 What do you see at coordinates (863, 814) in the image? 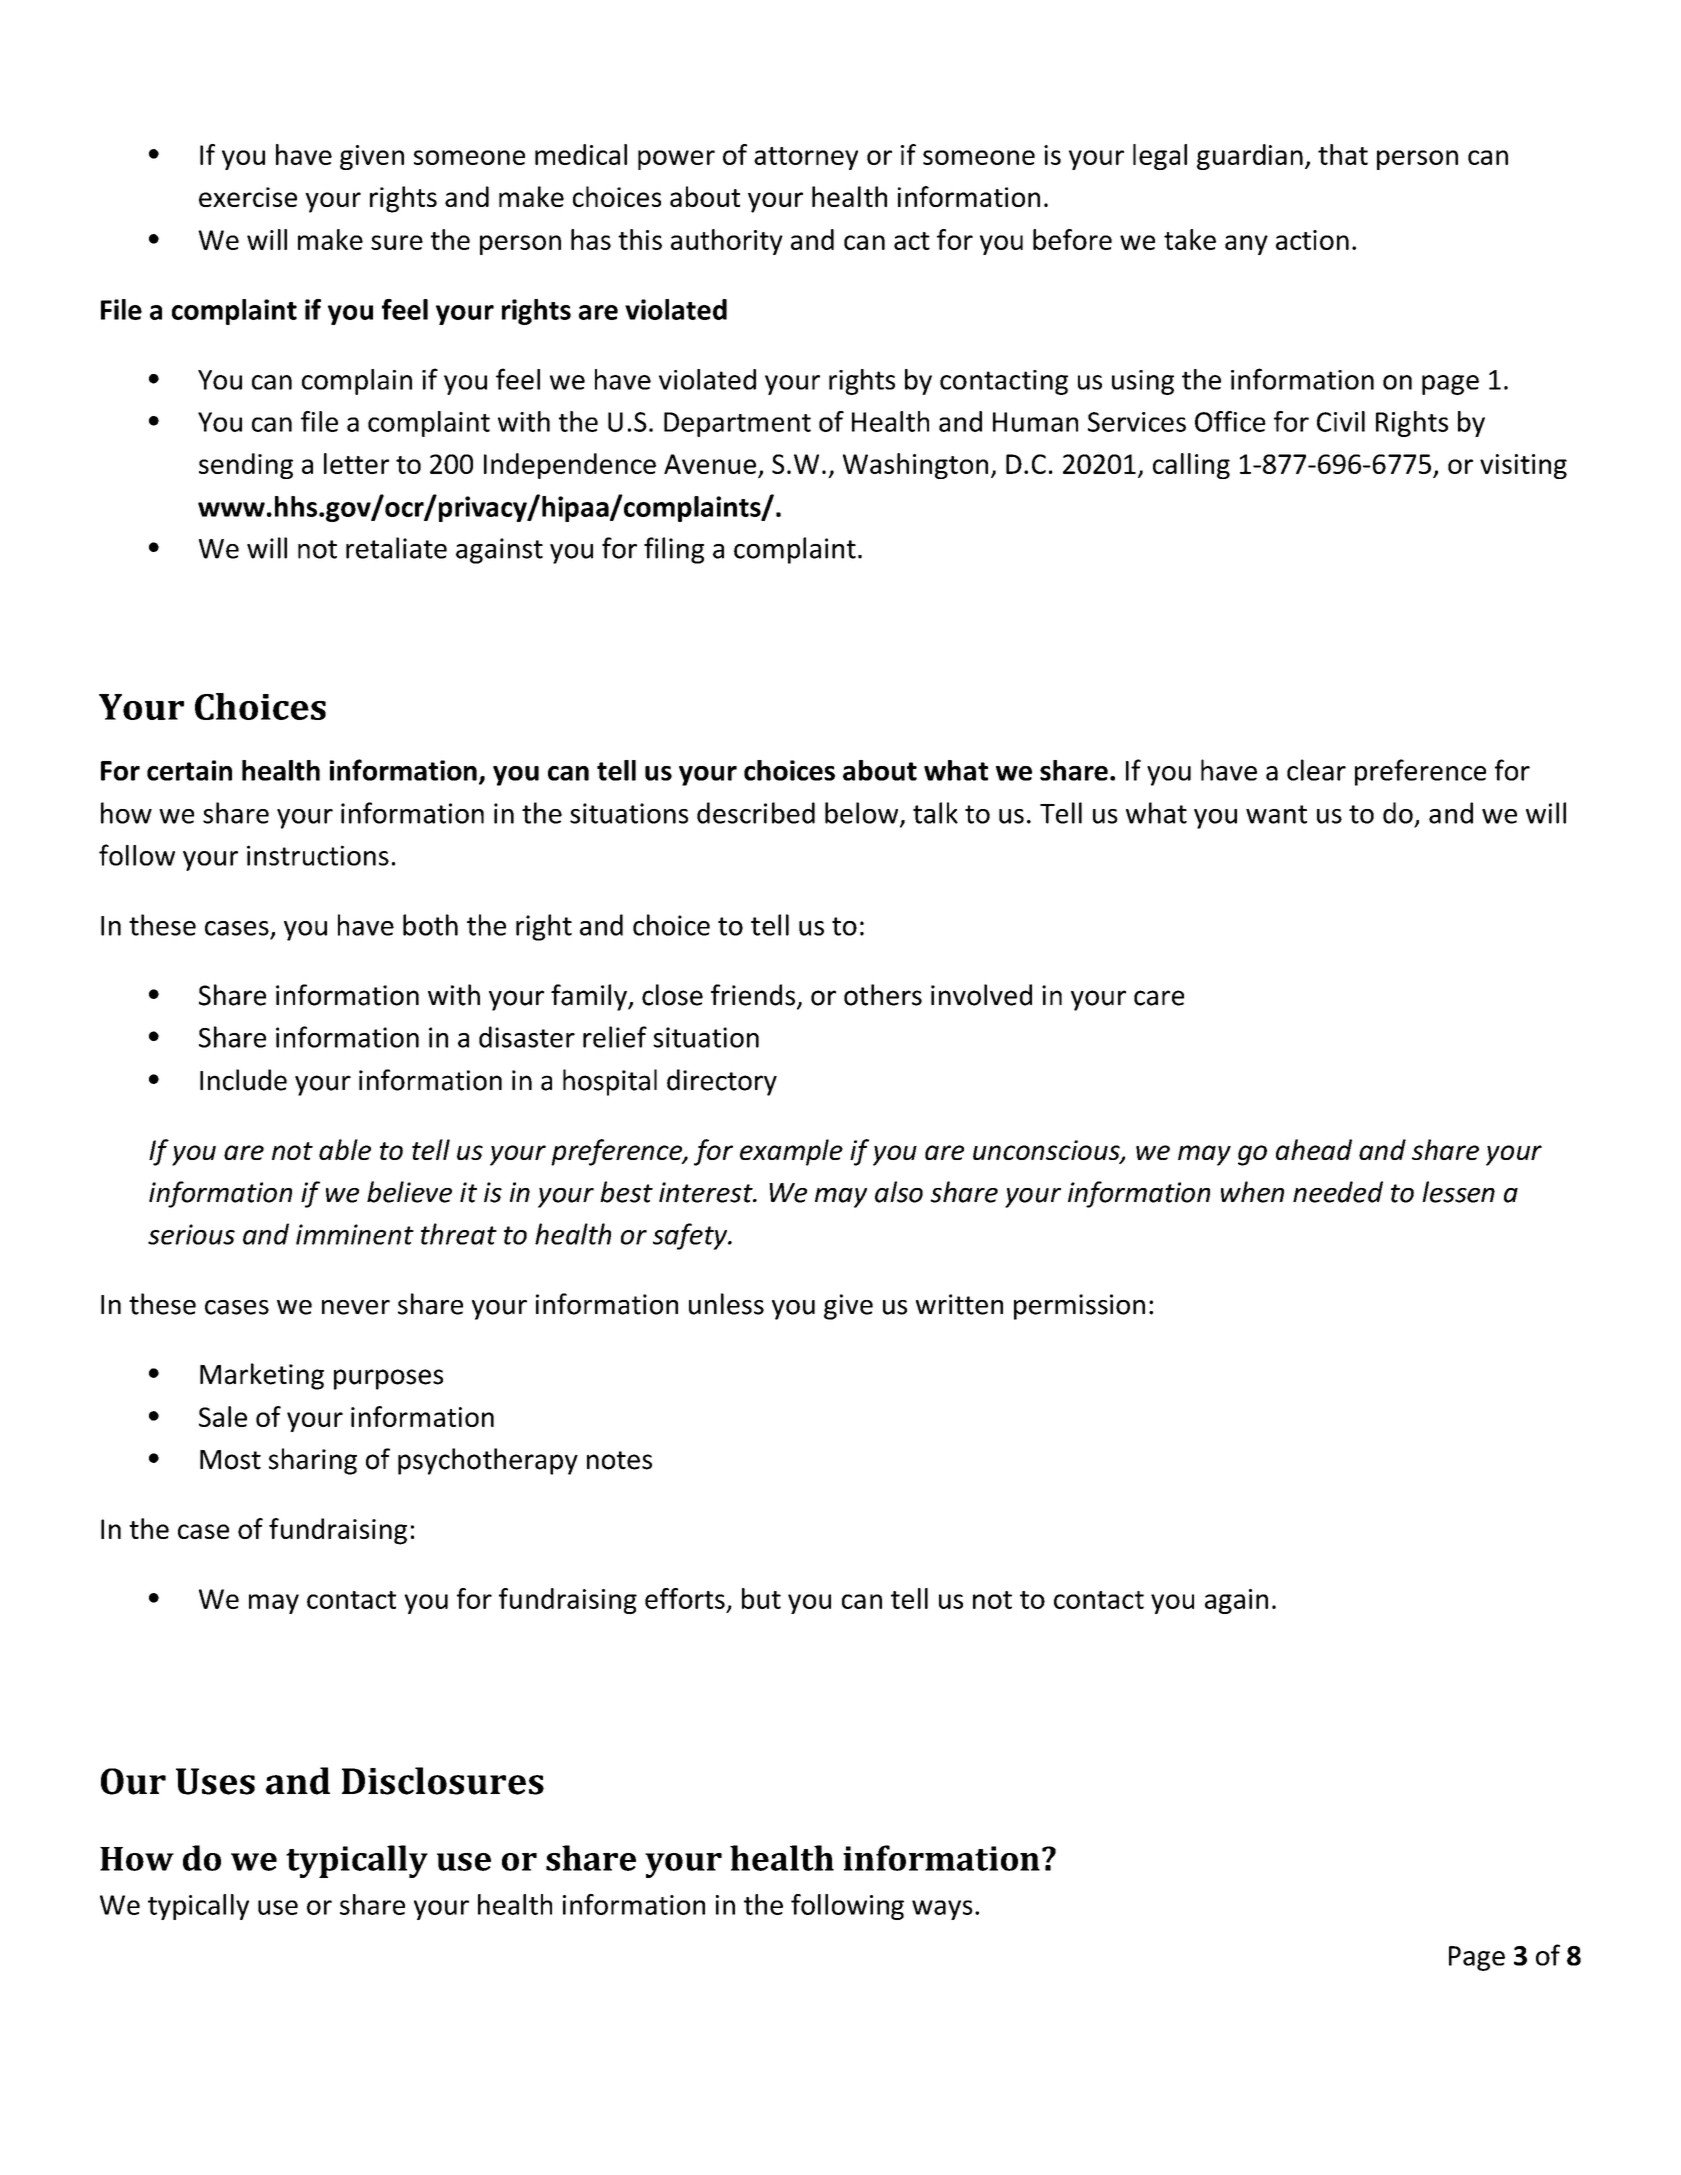
I see `below` at bounding box center [863, 814].
